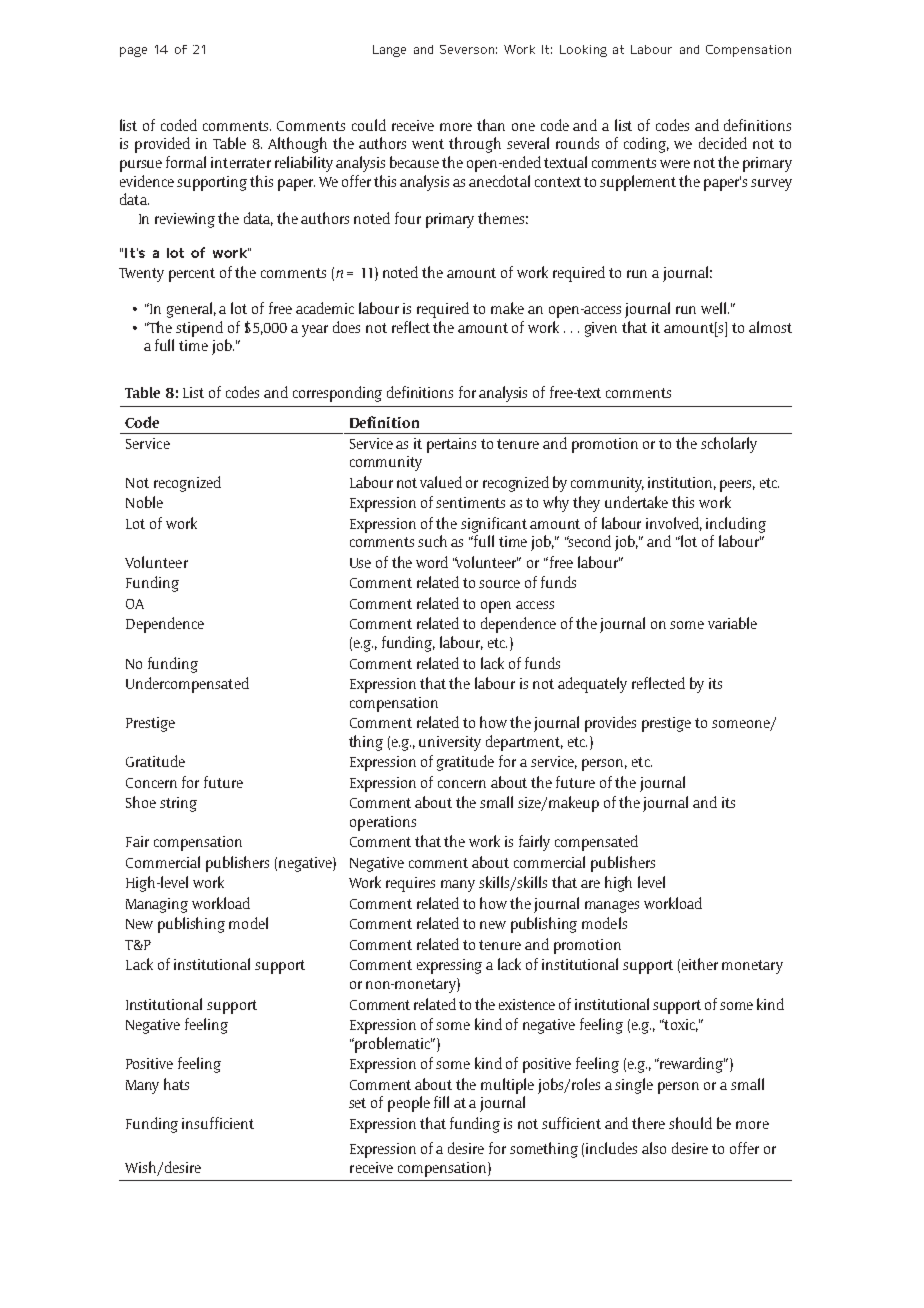 This page has width=924, height=1308. What do you see at coordinates (491, 125) in the page?
I see `than` at bounding box center [491, 125].
